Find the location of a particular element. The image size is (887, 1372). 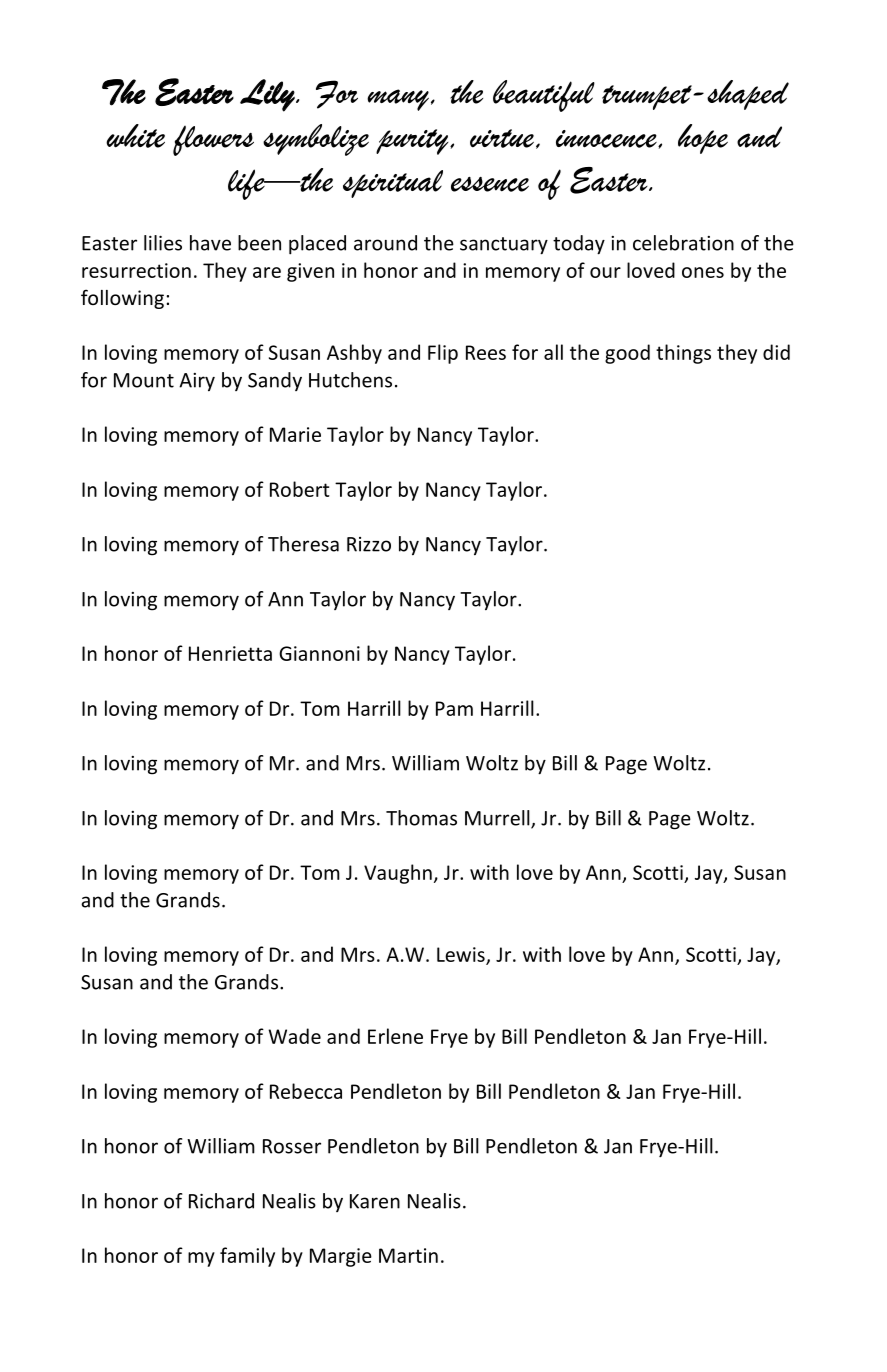

Wade is located at coordinates (294, 1036).
